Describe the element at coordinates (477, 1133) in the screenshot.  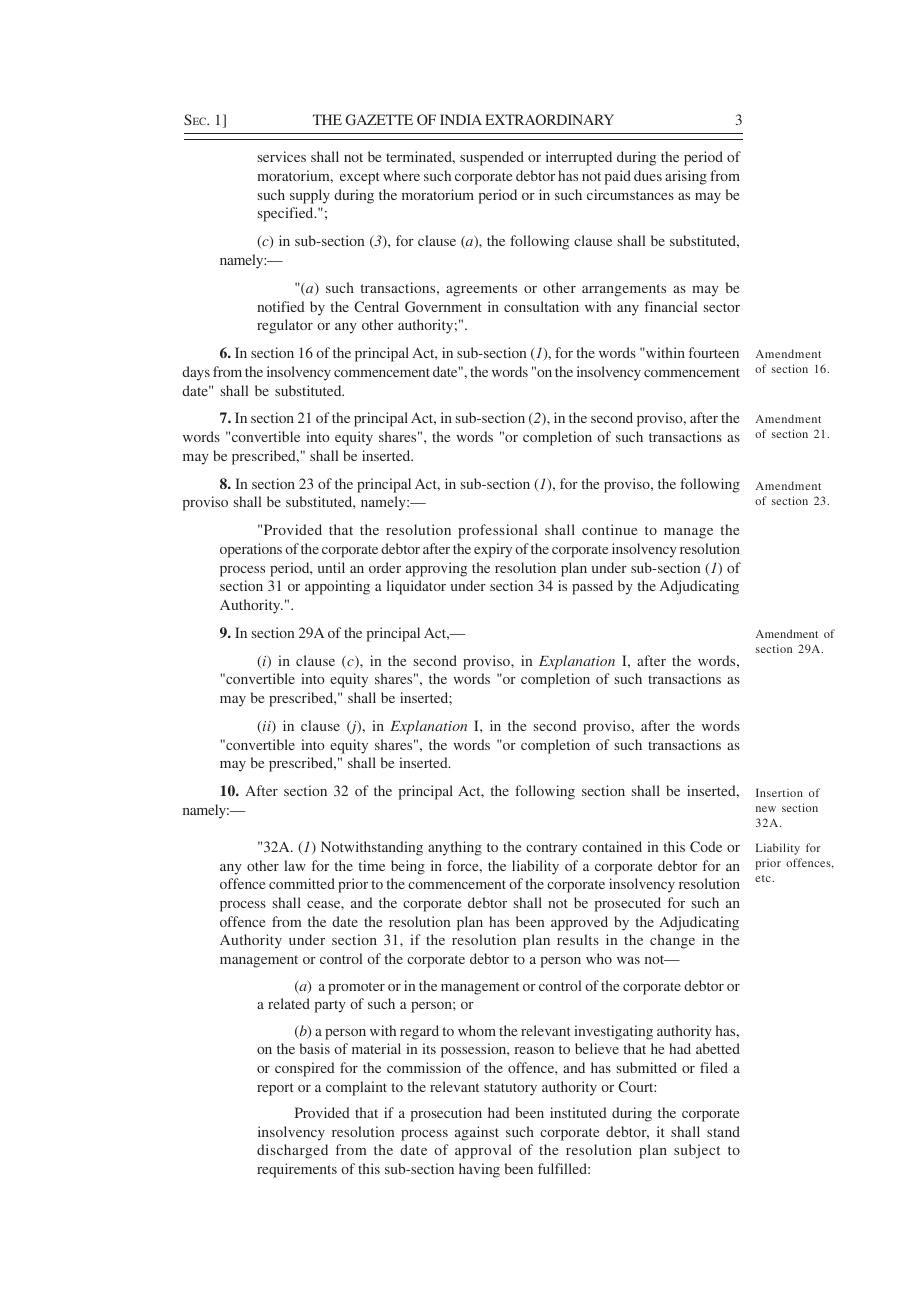
I see `against` at that location.
